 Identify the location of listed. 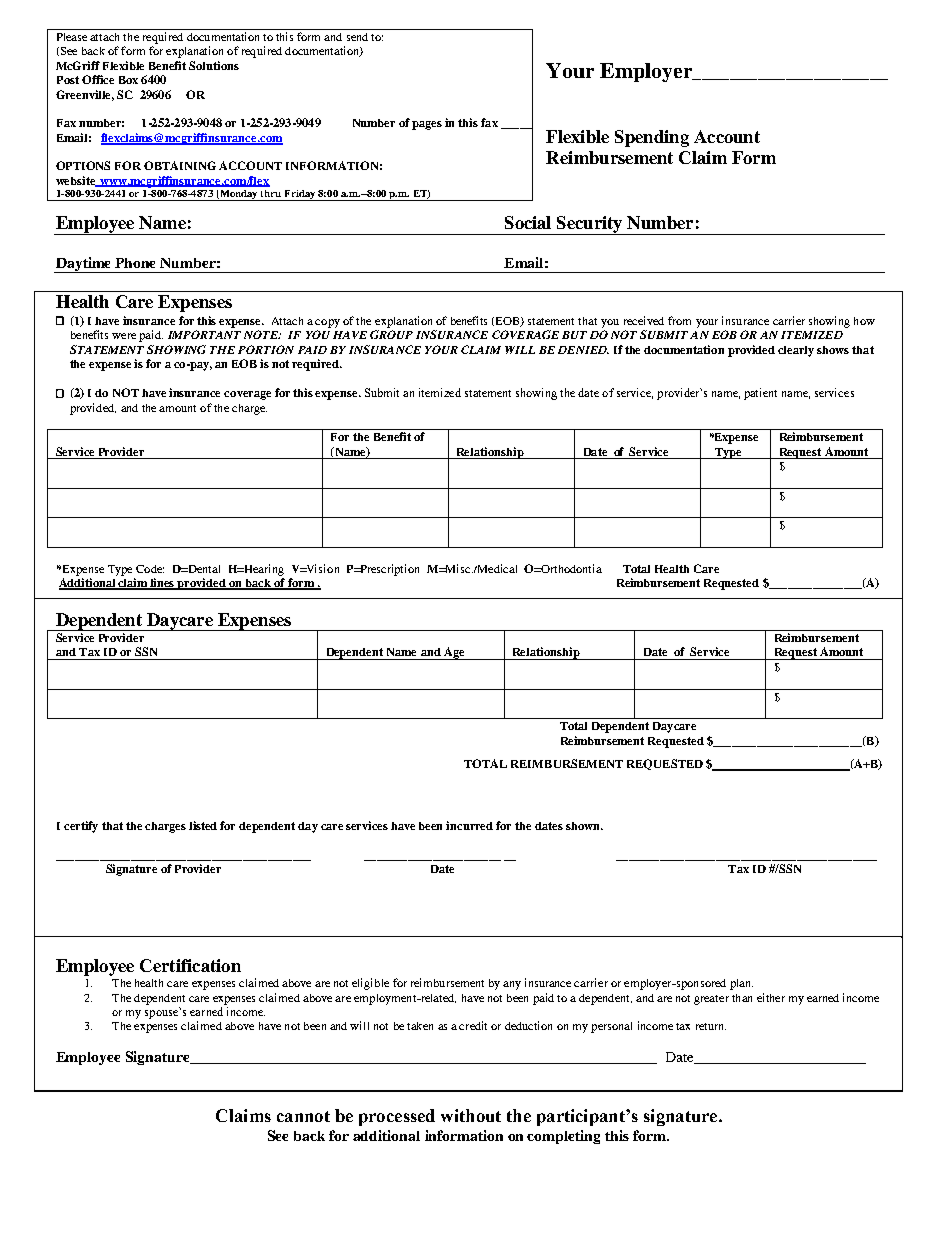
(203, 825).
